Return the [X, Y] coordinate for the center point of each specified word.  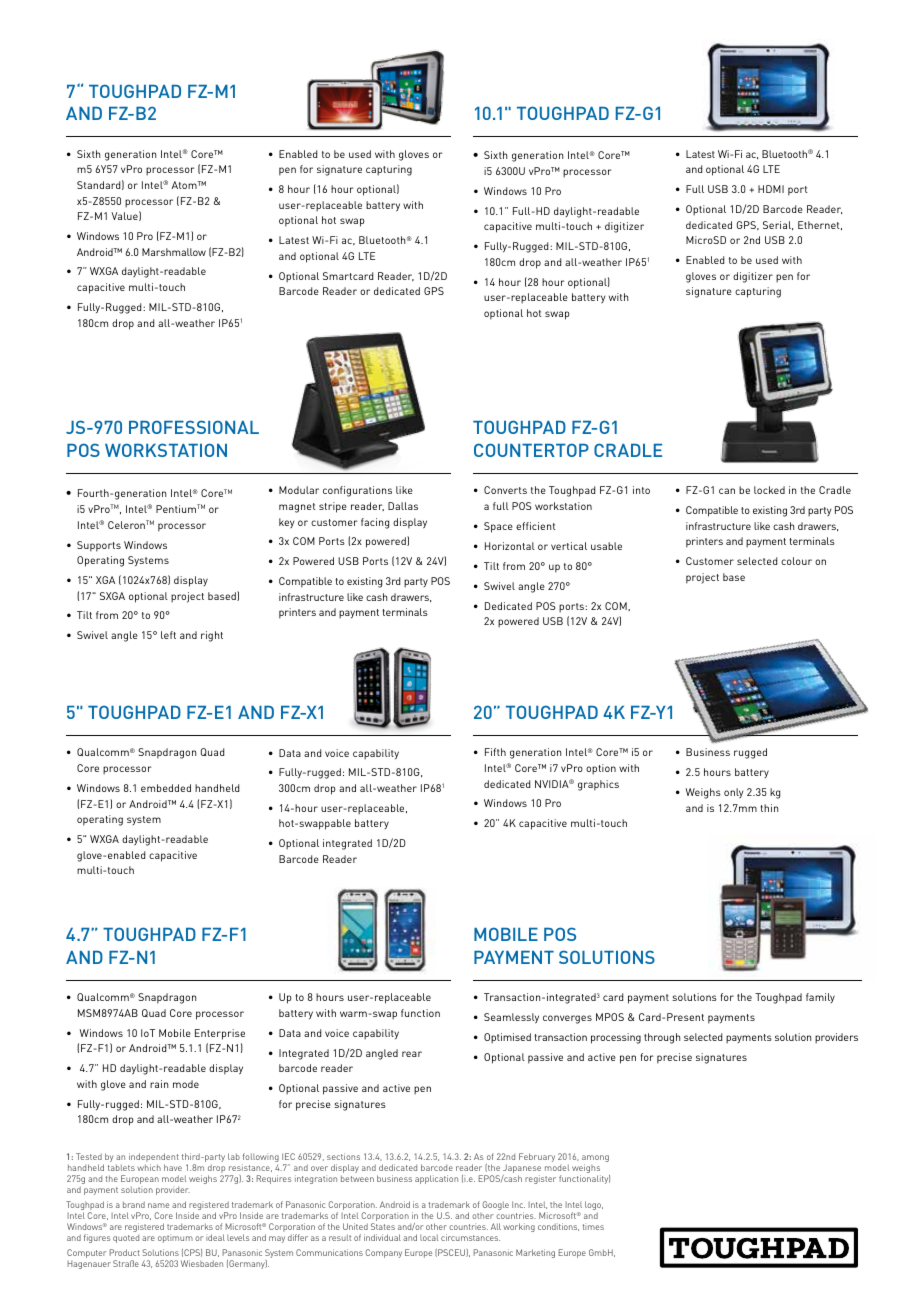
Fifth [495, 752]
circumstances [470, 1237]
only [733, 793]
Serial [778, 225]
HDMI [771, 189]
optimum [175, 1239]
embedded [166, 788]
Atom [185, 185]
